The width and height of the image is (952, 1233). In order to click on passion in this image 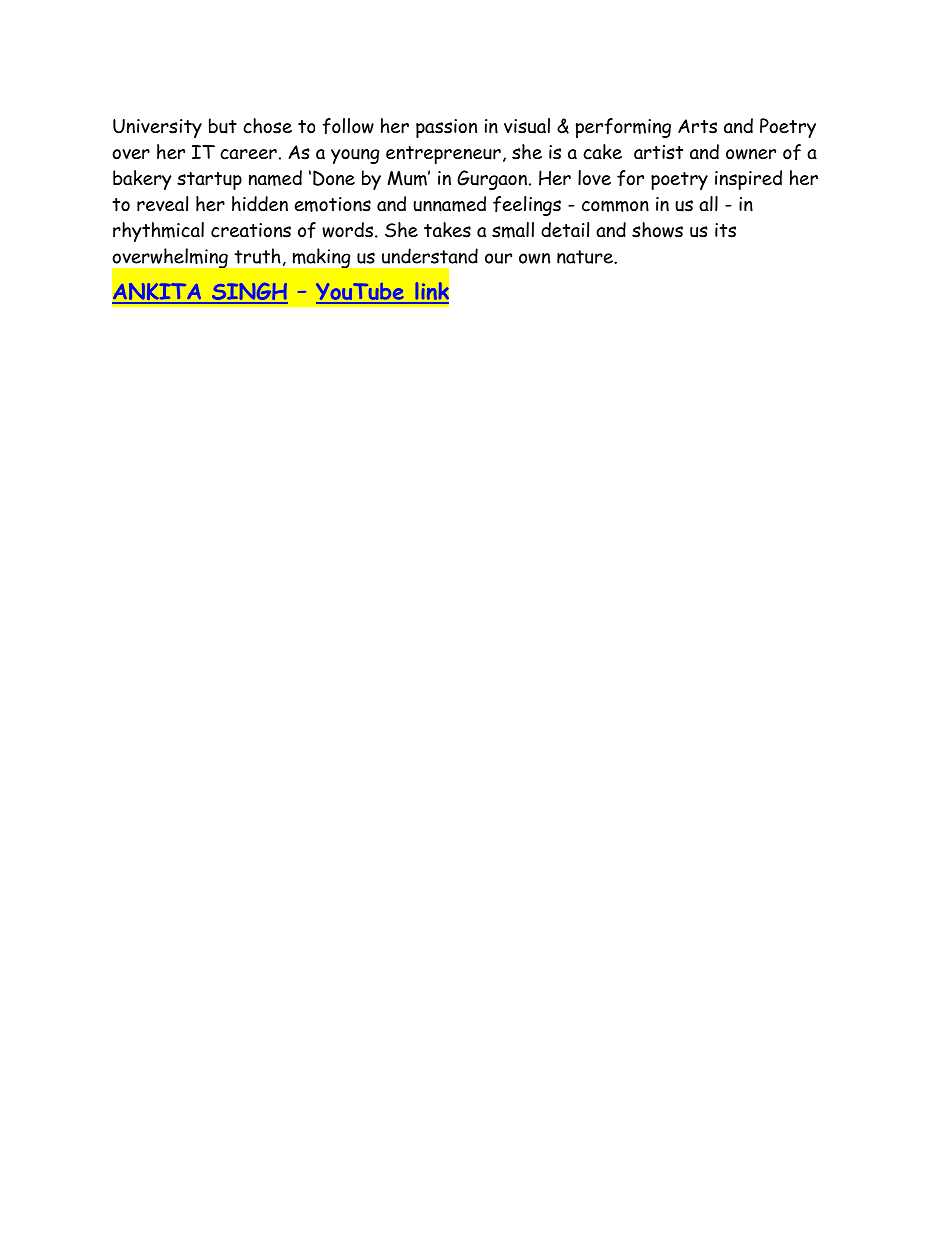, I will do `click(446, 128)`.
